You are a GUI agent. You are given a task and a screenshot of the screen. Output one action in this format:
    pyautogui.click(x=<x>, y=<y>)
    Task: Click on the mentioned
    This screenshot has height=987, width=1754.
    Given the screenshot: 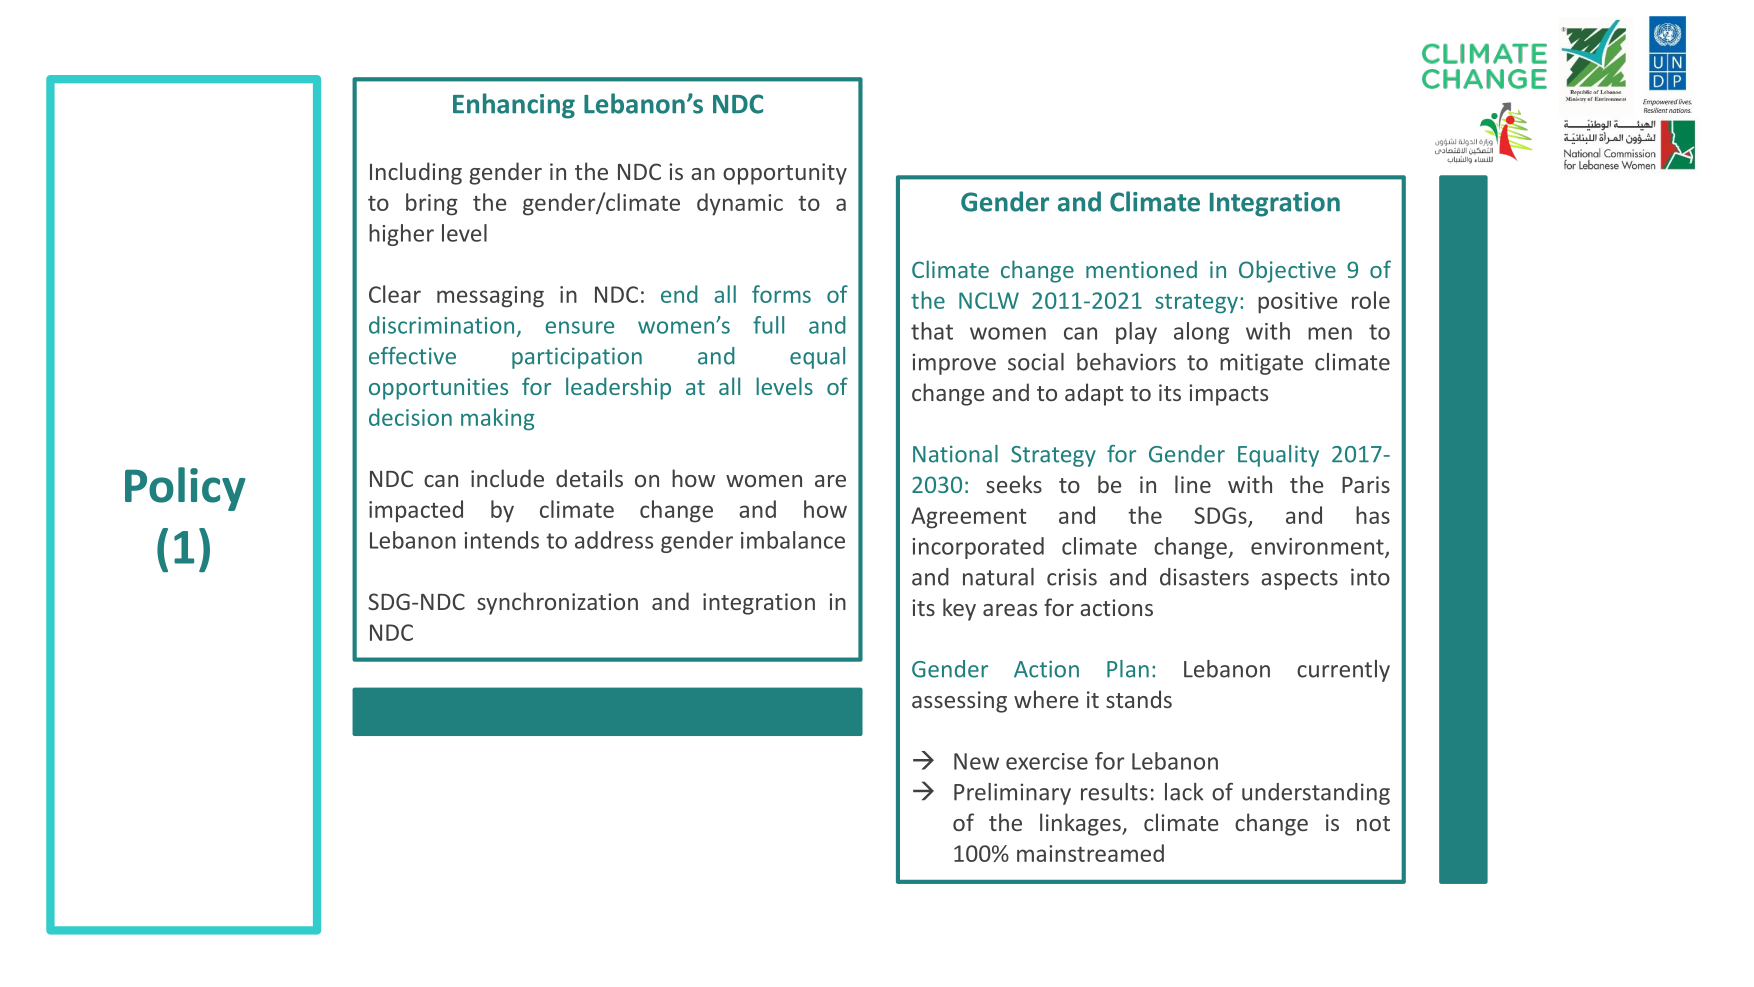 What is the action you would take?
    pyautogui.click(x=1141, y=269)
